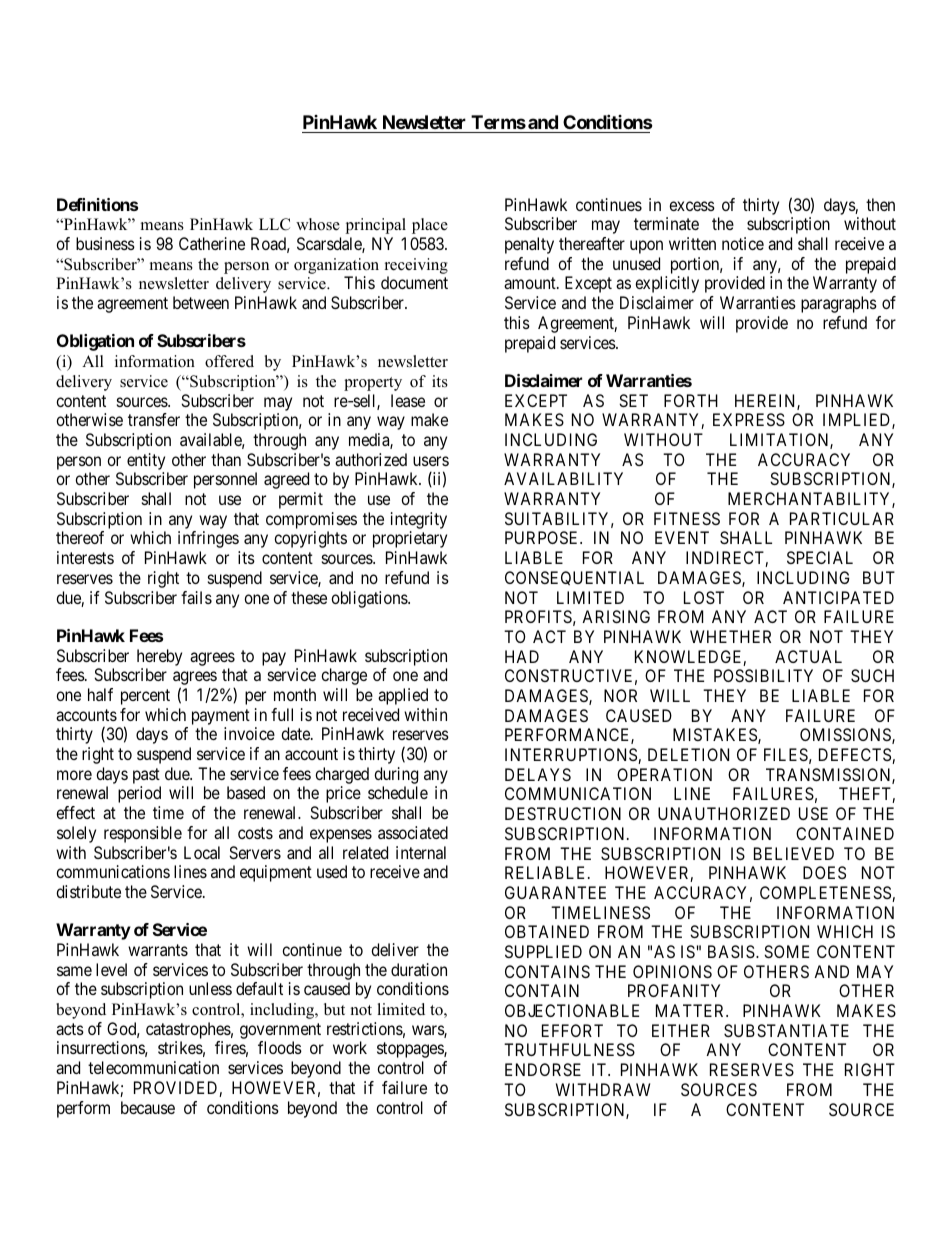 The height and width of the screenshot is (1233, 952). I want to click on because, so click(148, 1107).
